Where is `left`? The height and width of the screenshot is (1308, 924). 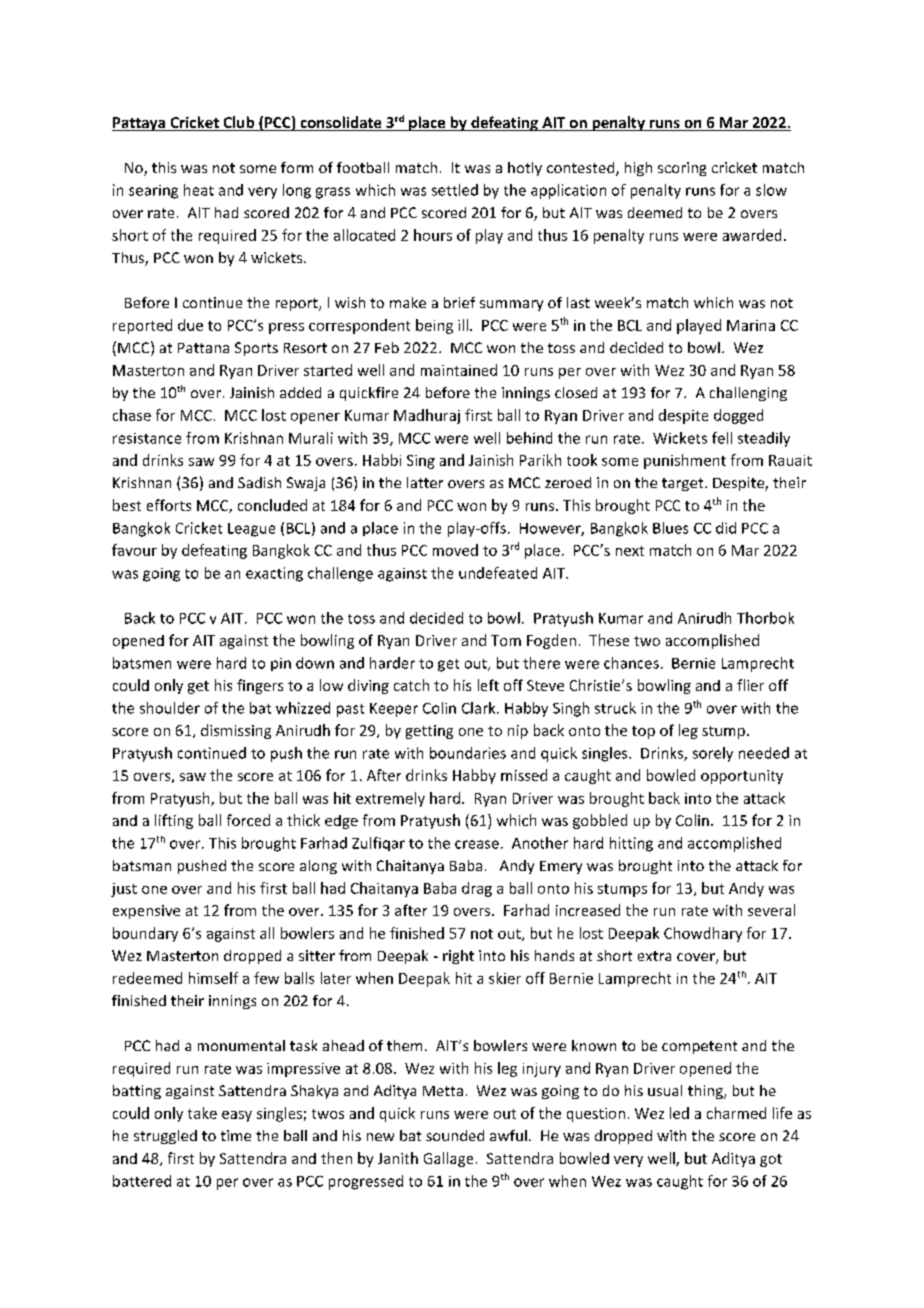 left is located at coordinates (488, 685).
